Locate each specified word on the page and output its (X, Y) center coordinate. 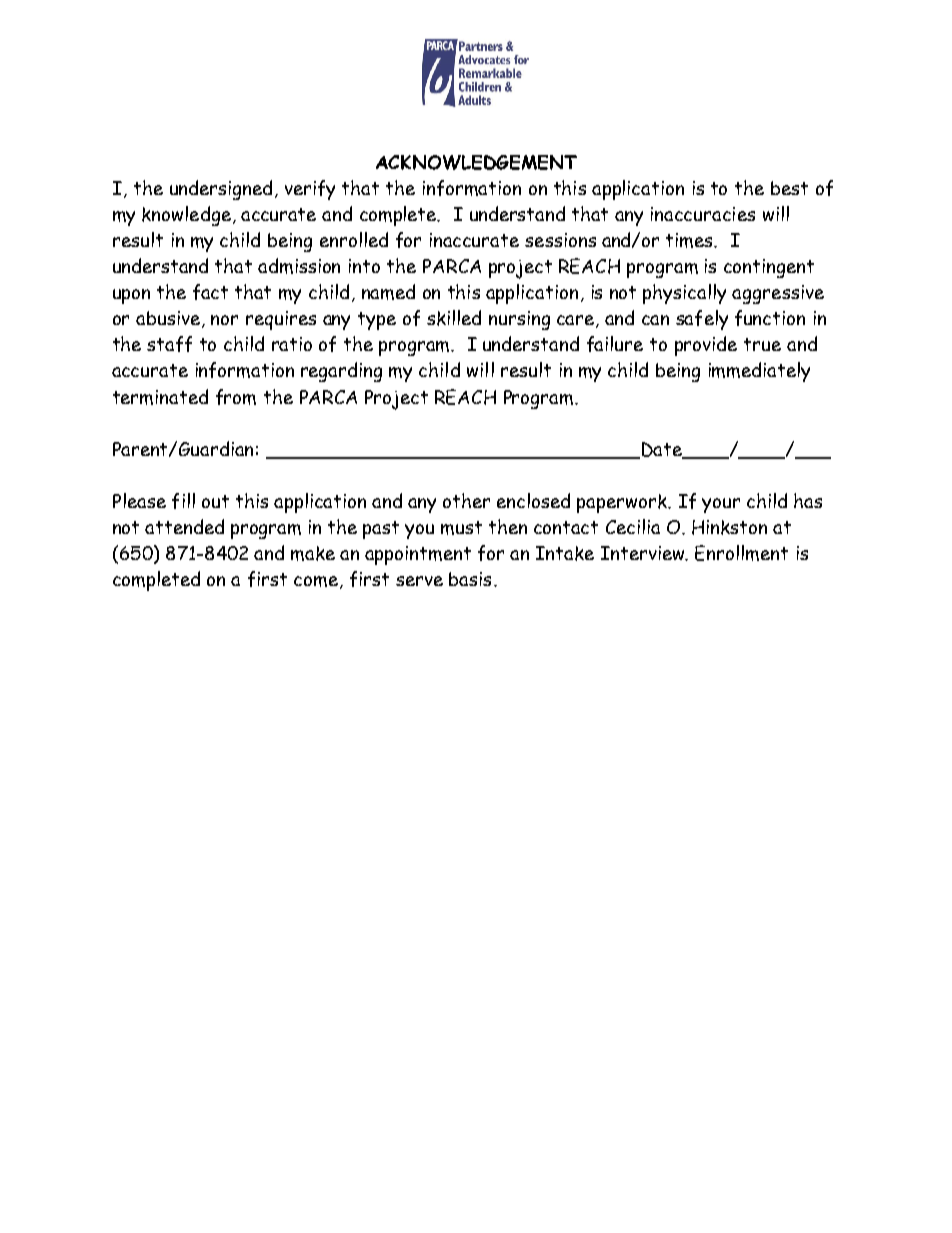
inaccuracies (703, 214)
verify (310, 190)
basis (470, 579)
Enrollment (741, 553)
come (316, 581)
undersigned (221, 190)
